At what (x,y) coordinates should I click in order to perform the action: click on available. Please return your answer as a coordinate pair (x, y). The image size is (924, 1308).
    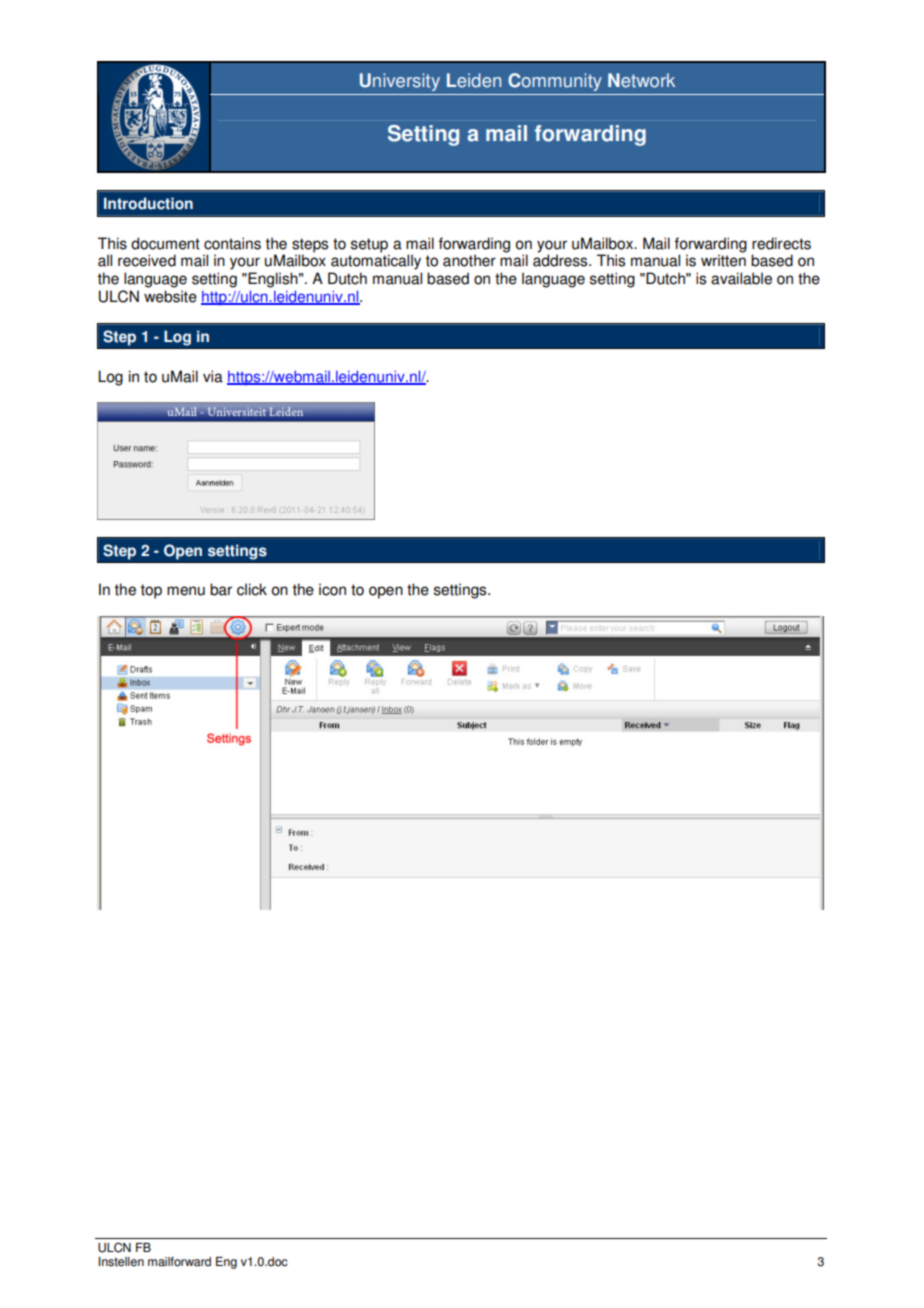
    Looking at the image, I should click on (741, 278).
